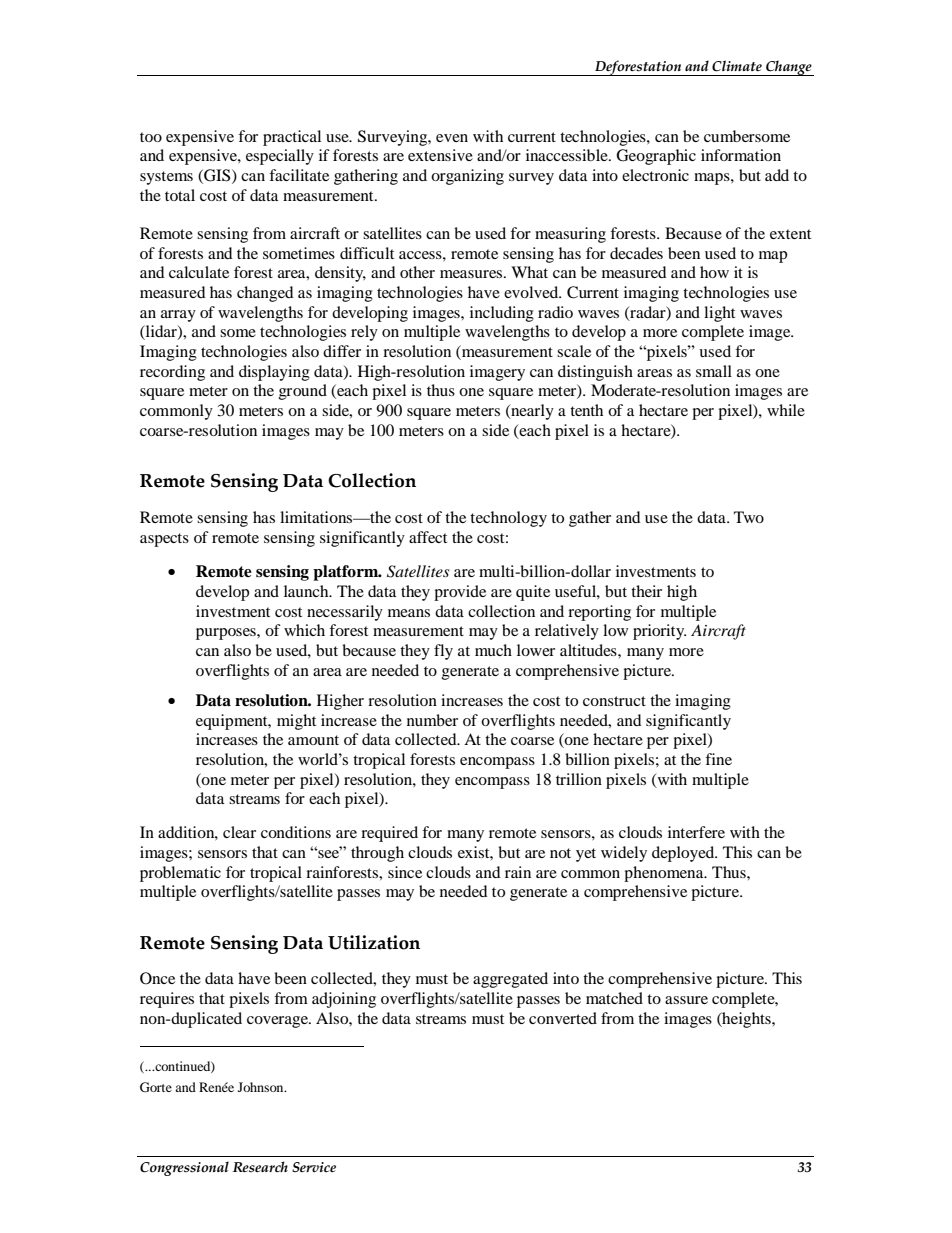 The height and width of the page is (1233, 952). I want to click on clear, so click(239, 832).
